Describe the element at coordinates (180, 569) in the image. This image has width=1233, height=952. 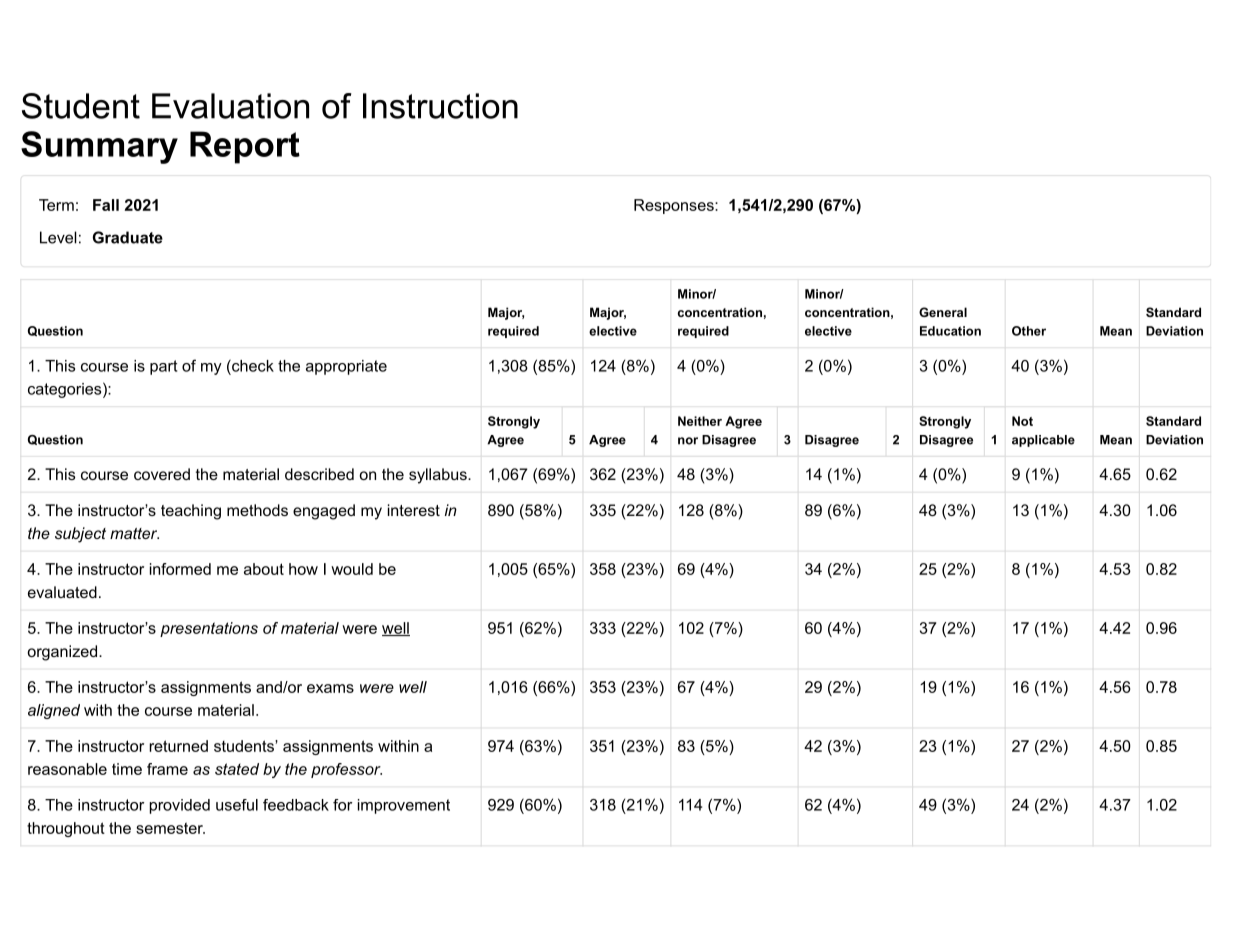
I see `informed` at that location.
